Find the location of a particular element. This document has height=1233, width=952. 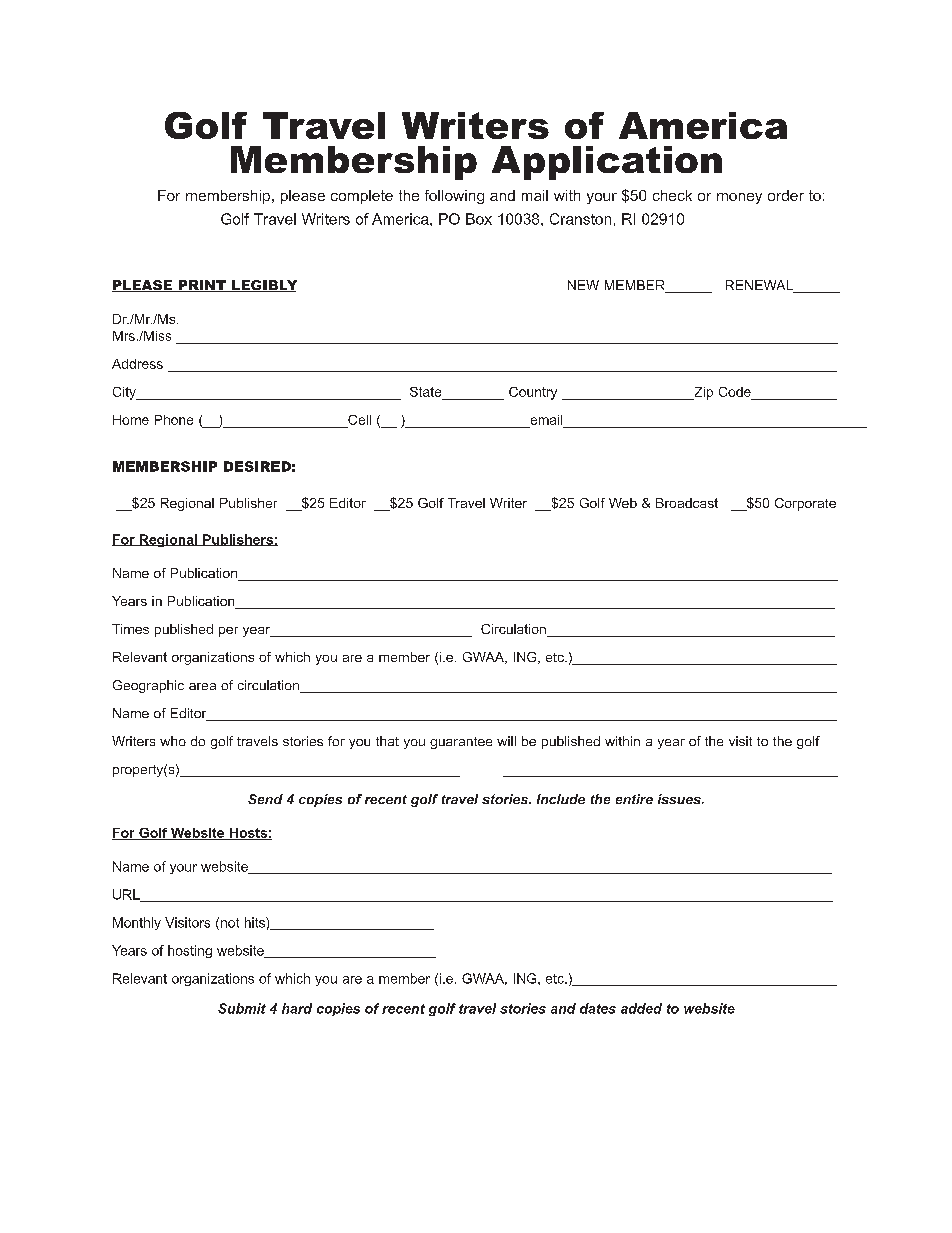

complete is located at coordinates (362, 197).
